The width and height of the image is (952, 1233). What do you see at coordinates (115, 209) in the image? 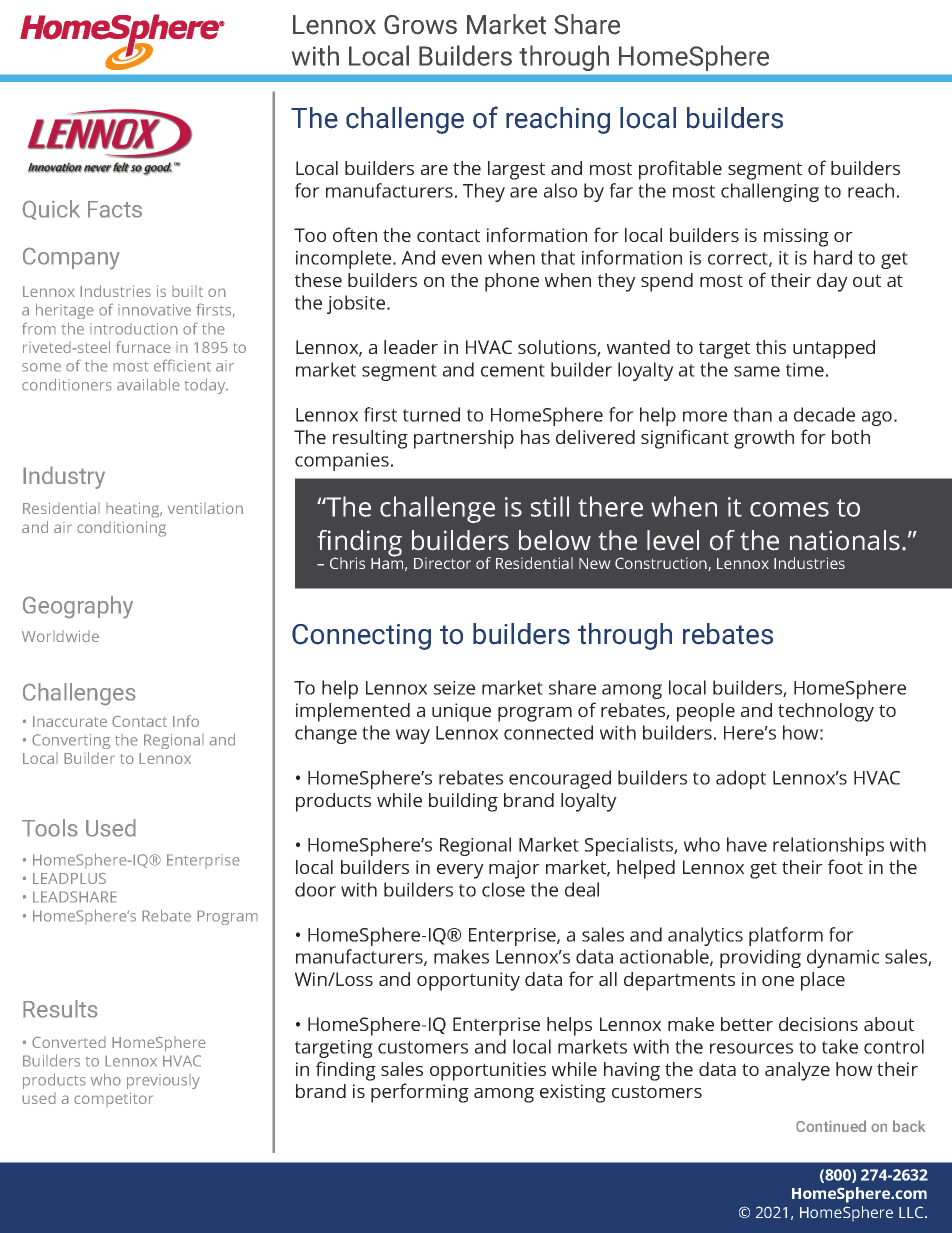
I see `Facts` at bounding box center [115, 209].
